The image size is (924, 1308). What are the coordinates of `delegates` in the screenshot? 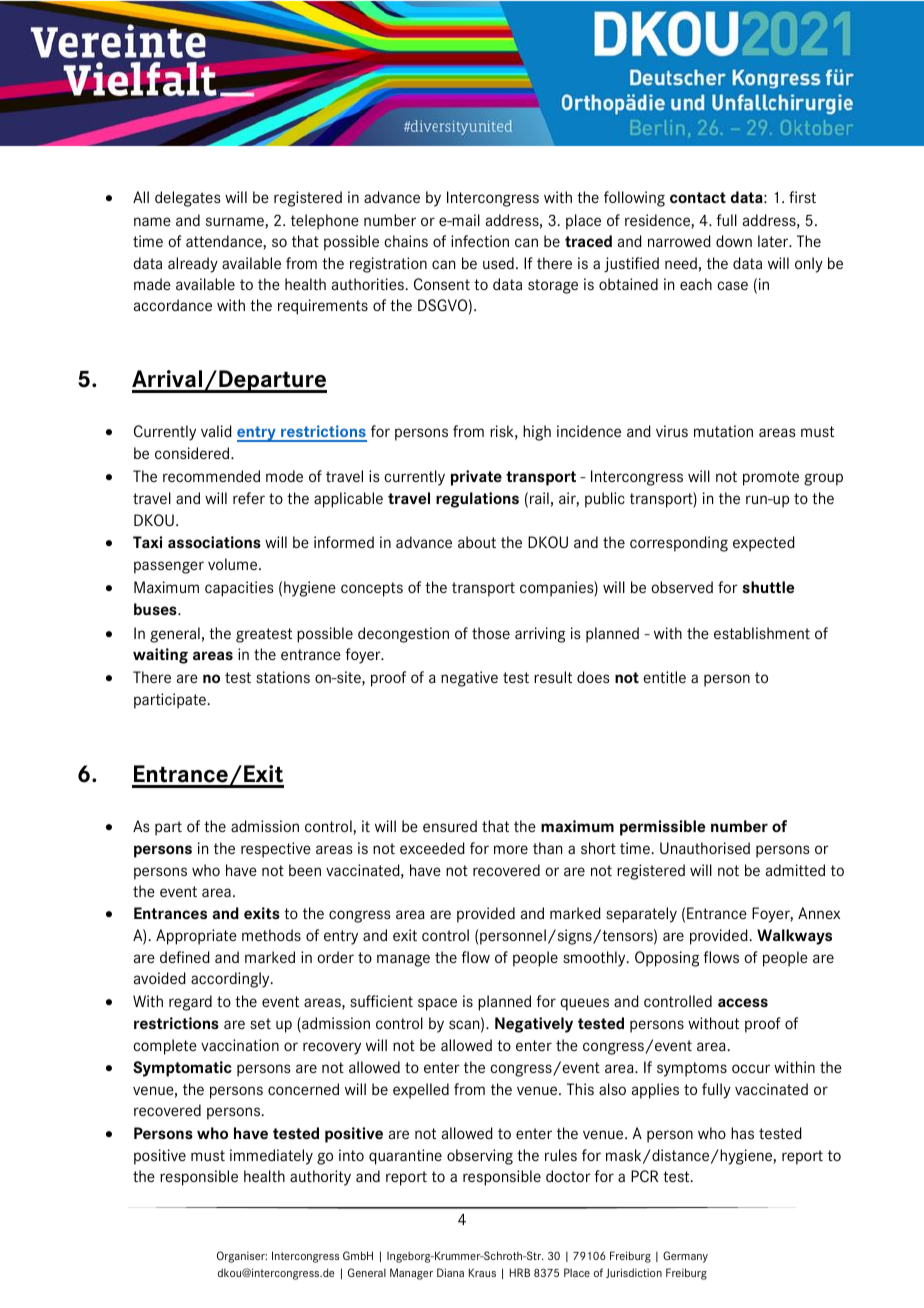 It's located at (188, 199).
